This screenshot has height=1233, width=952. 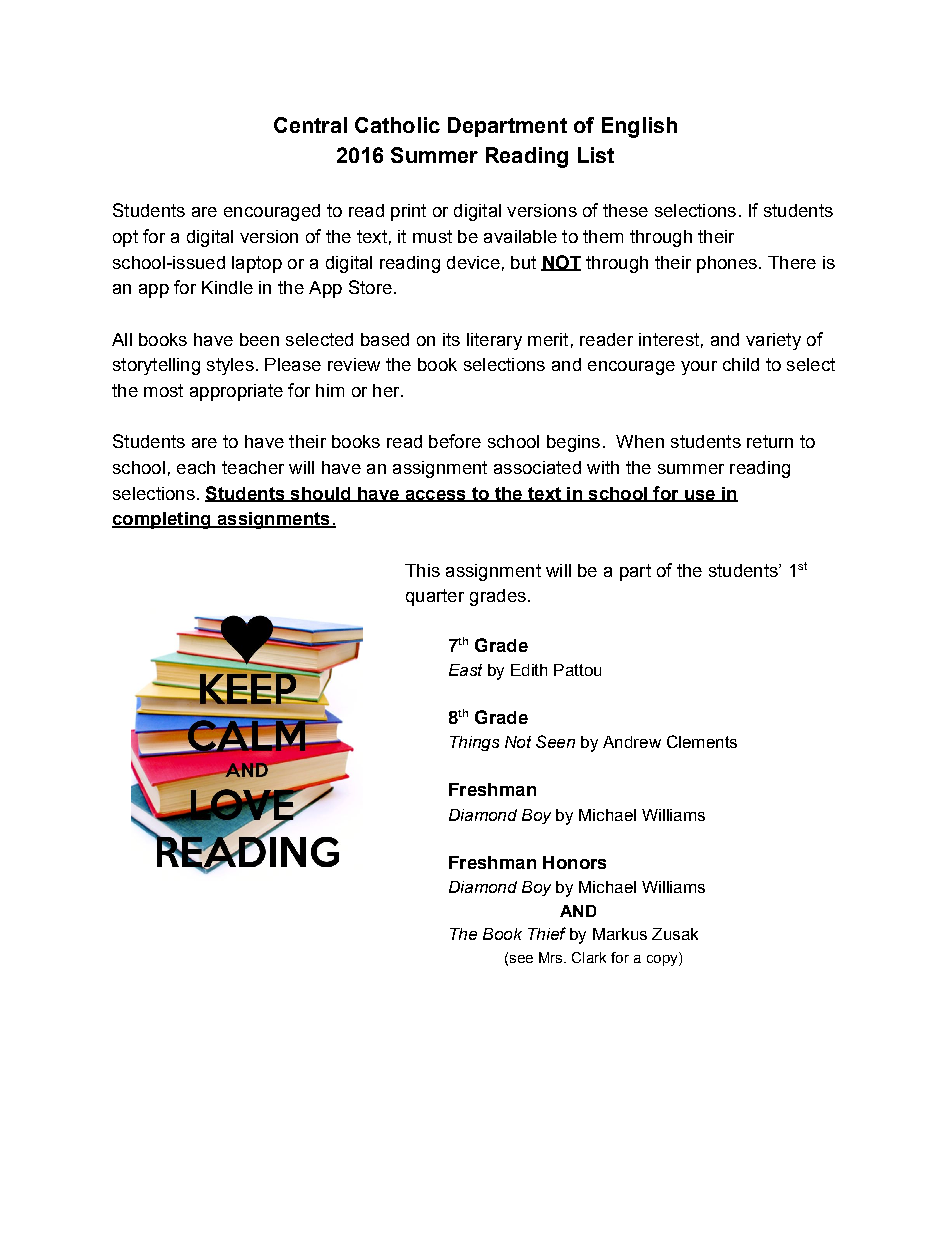 What do you see at coordinates (639, 127) in the screenshot?
I see `English` at bounding box center [639, 127].
